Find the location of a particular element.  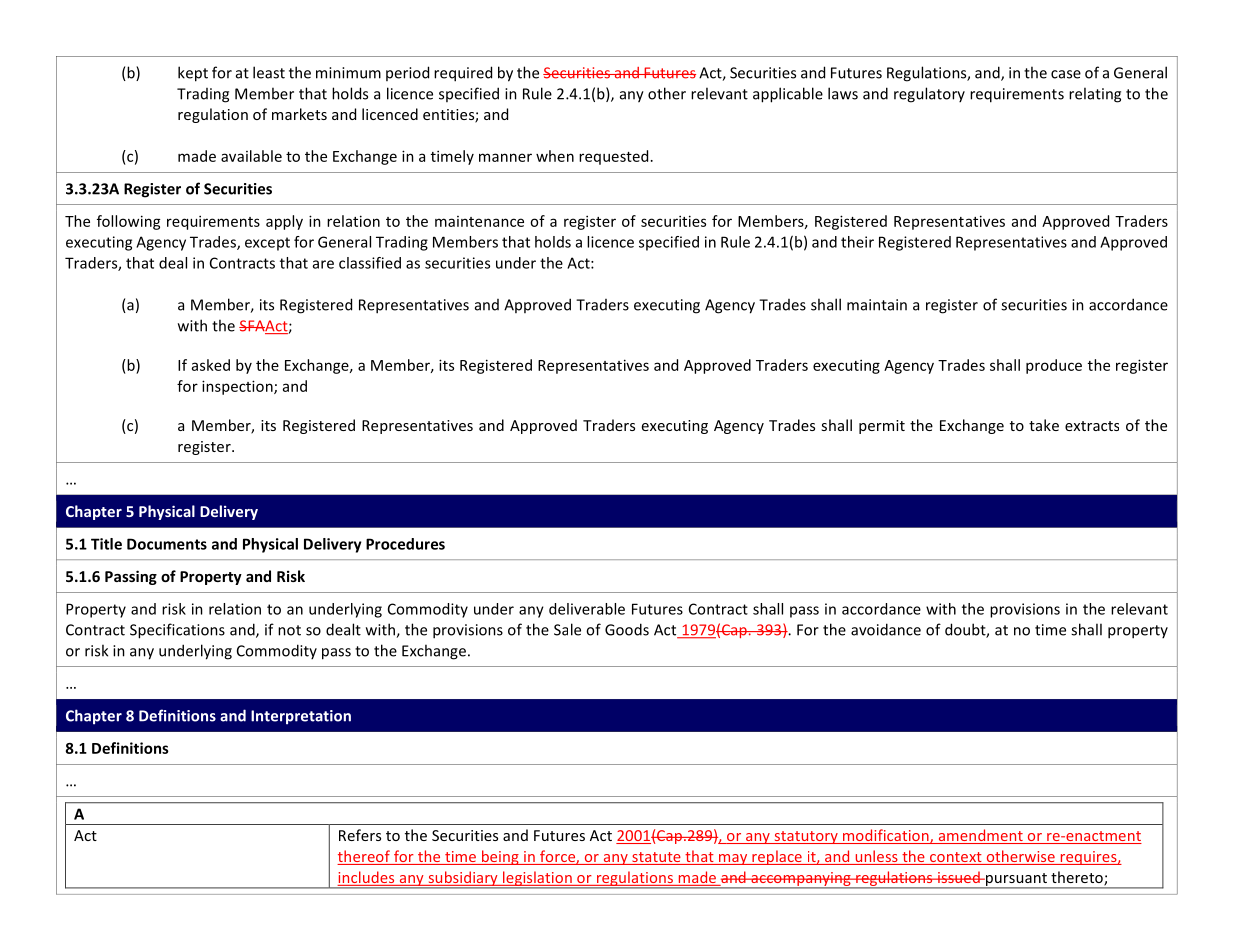

take is located at coordinates (1044, 425).
